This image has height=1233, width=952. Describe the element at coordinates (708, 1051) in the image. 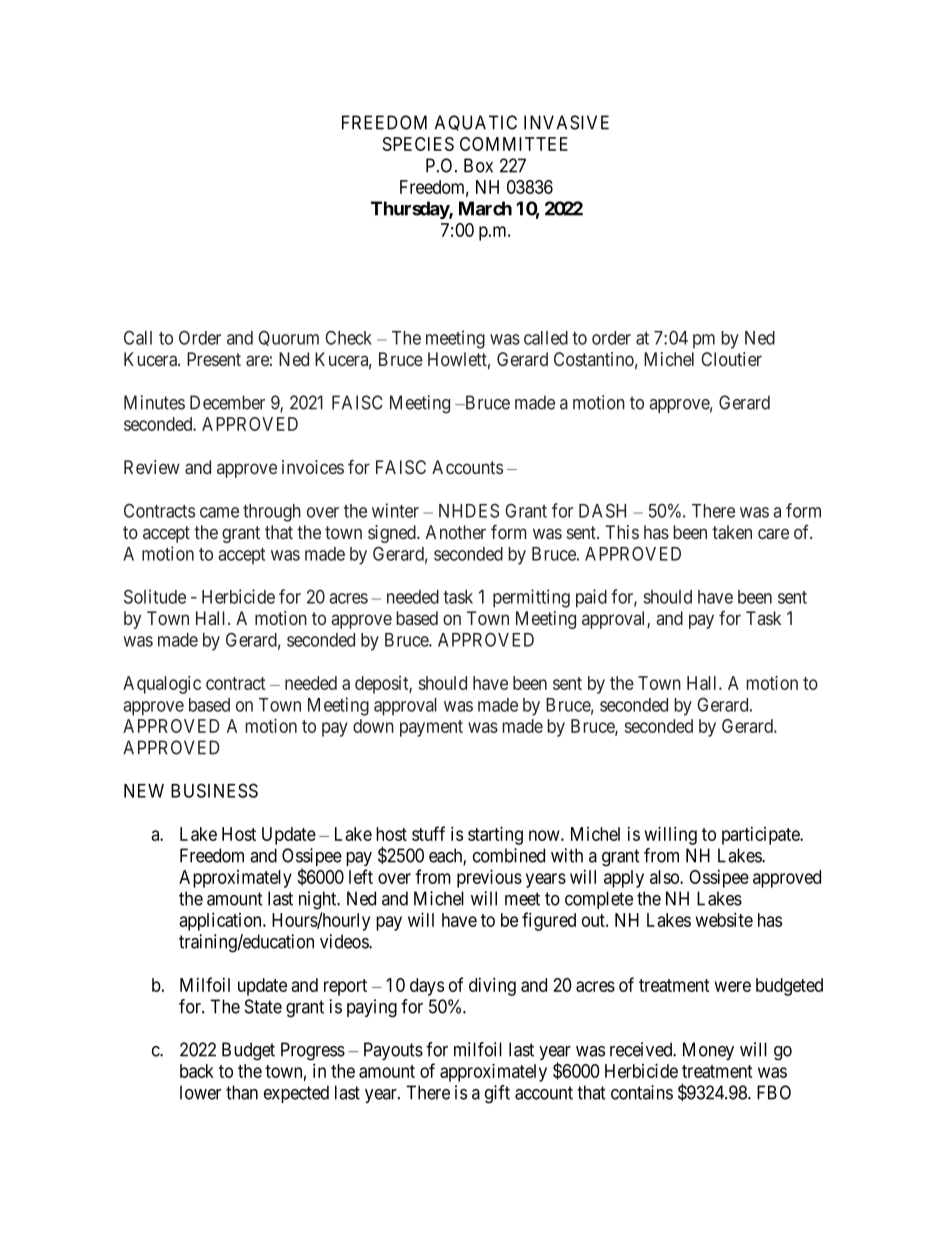

I see `Money` at that location.
